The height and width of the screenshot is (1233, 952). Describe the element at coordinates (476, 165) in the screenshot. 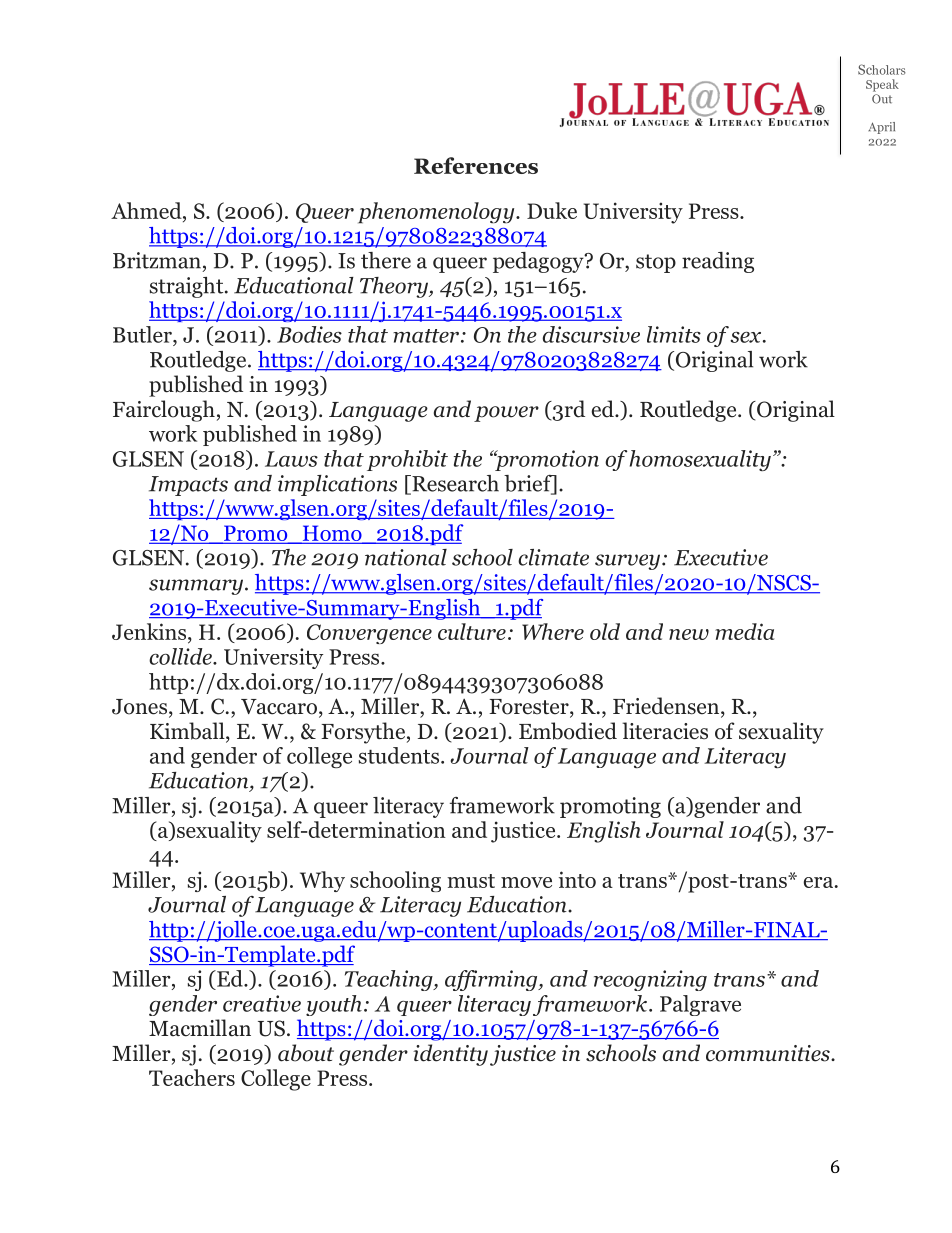

I see `References` at that location.
